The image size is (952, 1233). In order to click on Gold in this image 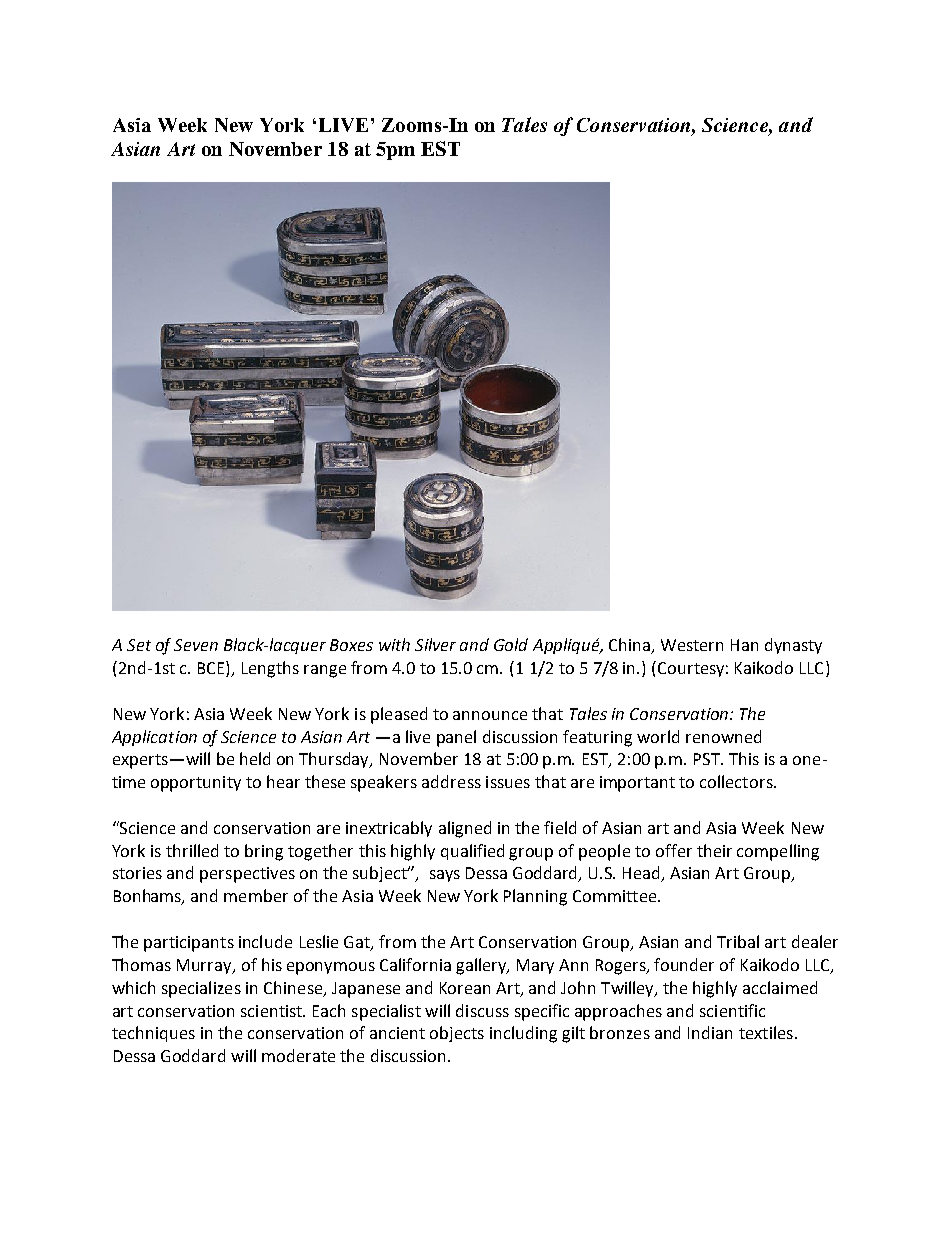, I will do `click(511, 644)`.
